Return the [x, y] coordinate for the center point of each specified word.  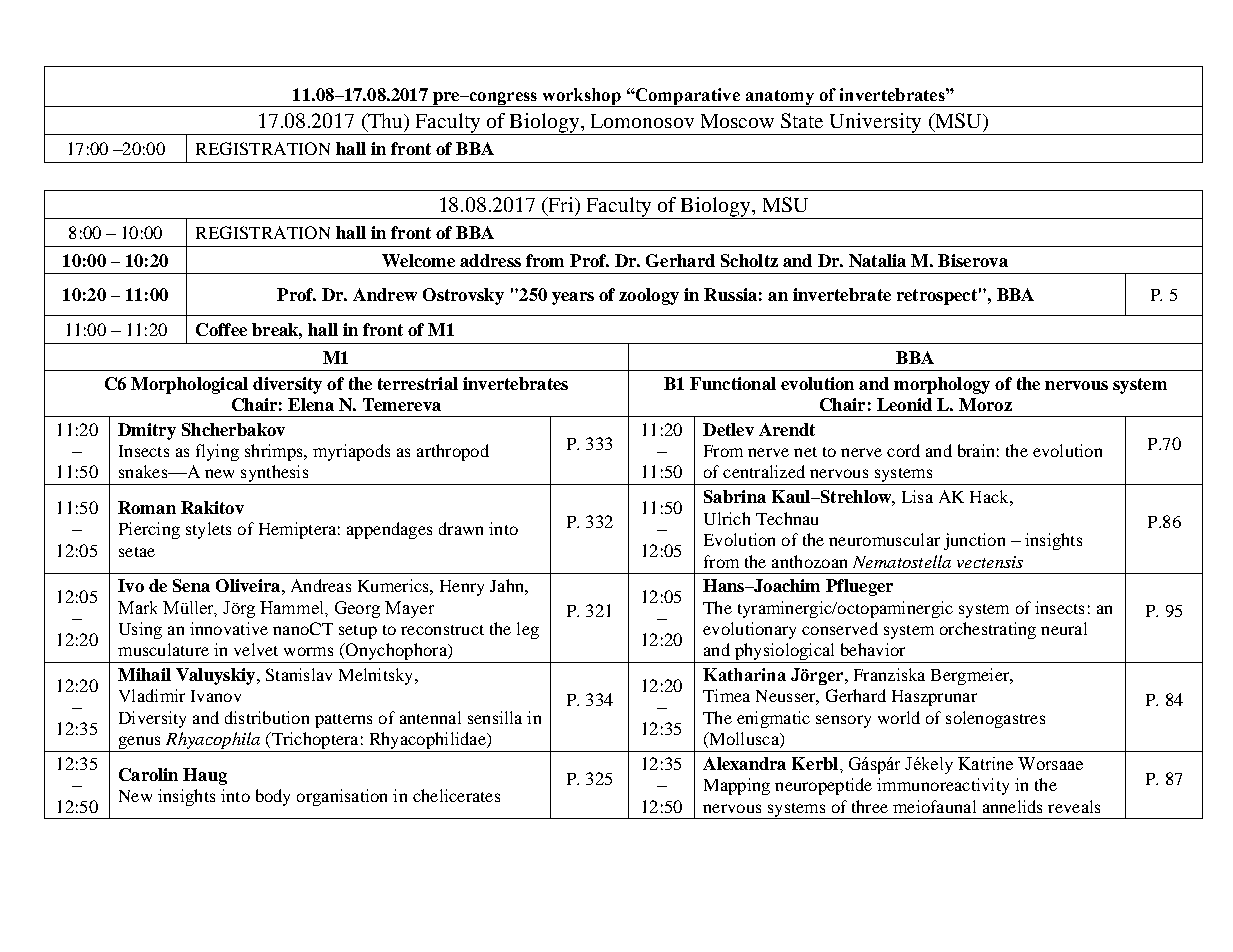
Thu [385, 122]
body [273, 797]
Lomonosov [642, 121]
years [573, 298]
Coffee [221, 329]
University [876, 124]
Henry [462, 588]
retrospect [937, 297]
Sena [191, 585]
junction [974, 541]
